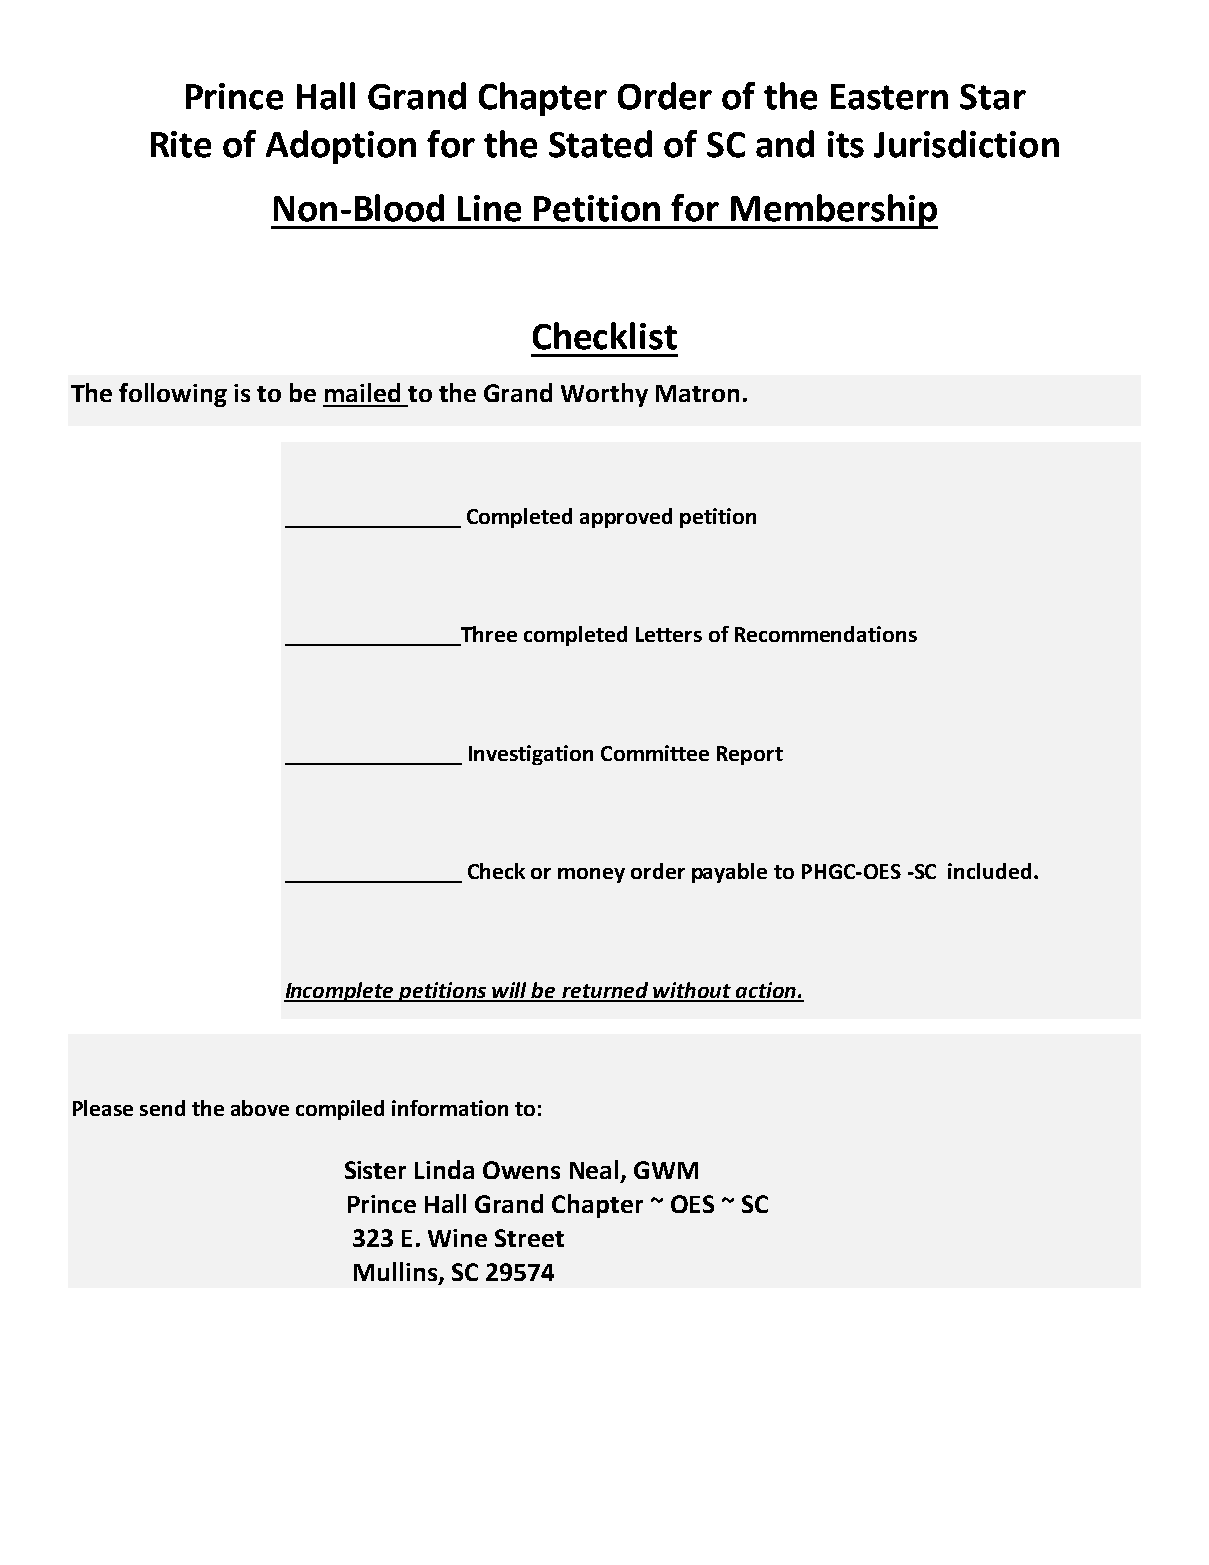 The height and width of the document is (1565, 1209). Describe the element at coordinates (181, 144) in the document. I see `Rite` at that location.
